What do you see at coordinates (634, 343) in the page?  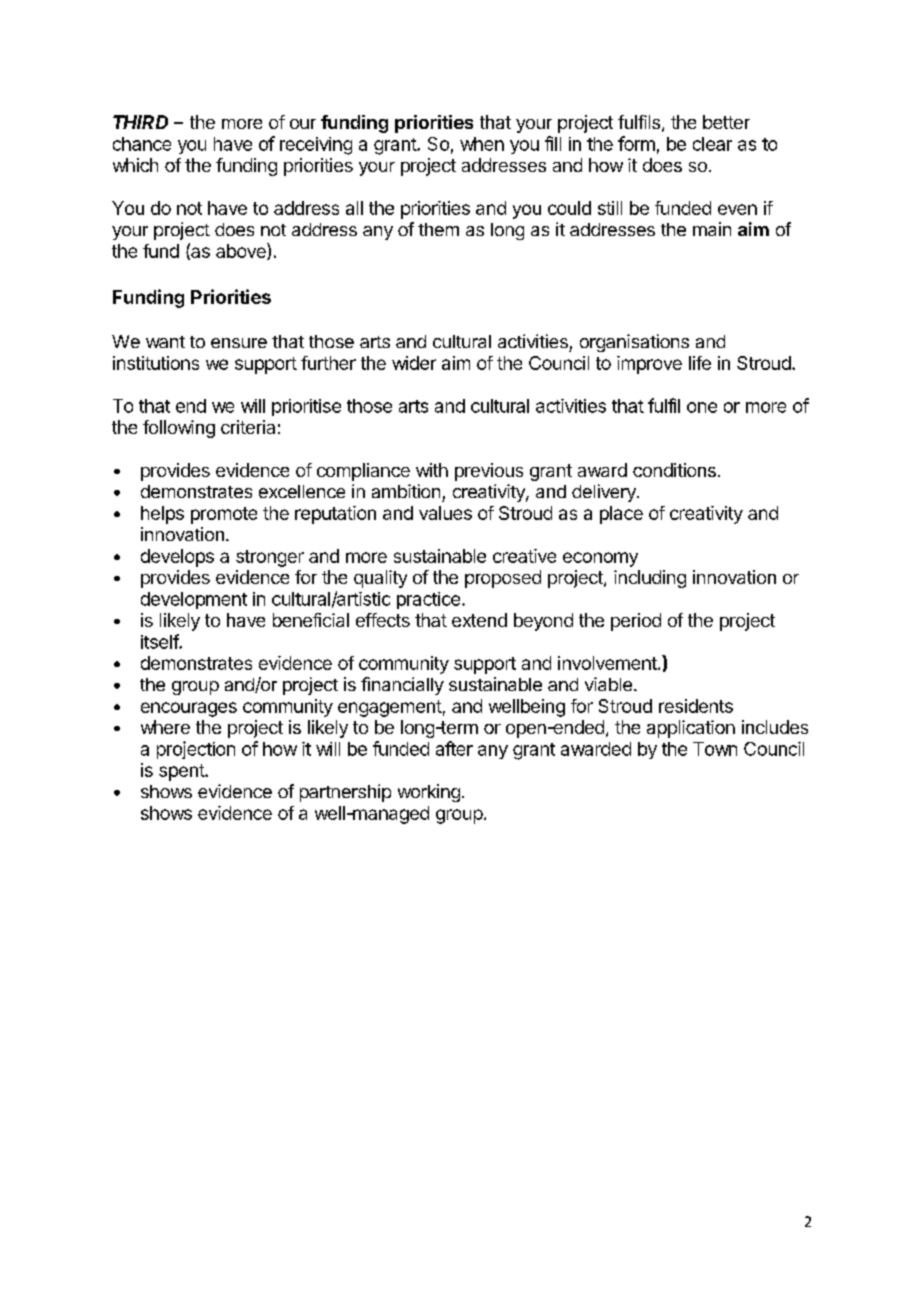 I see `organisations` at bounding box center [634, 343].
